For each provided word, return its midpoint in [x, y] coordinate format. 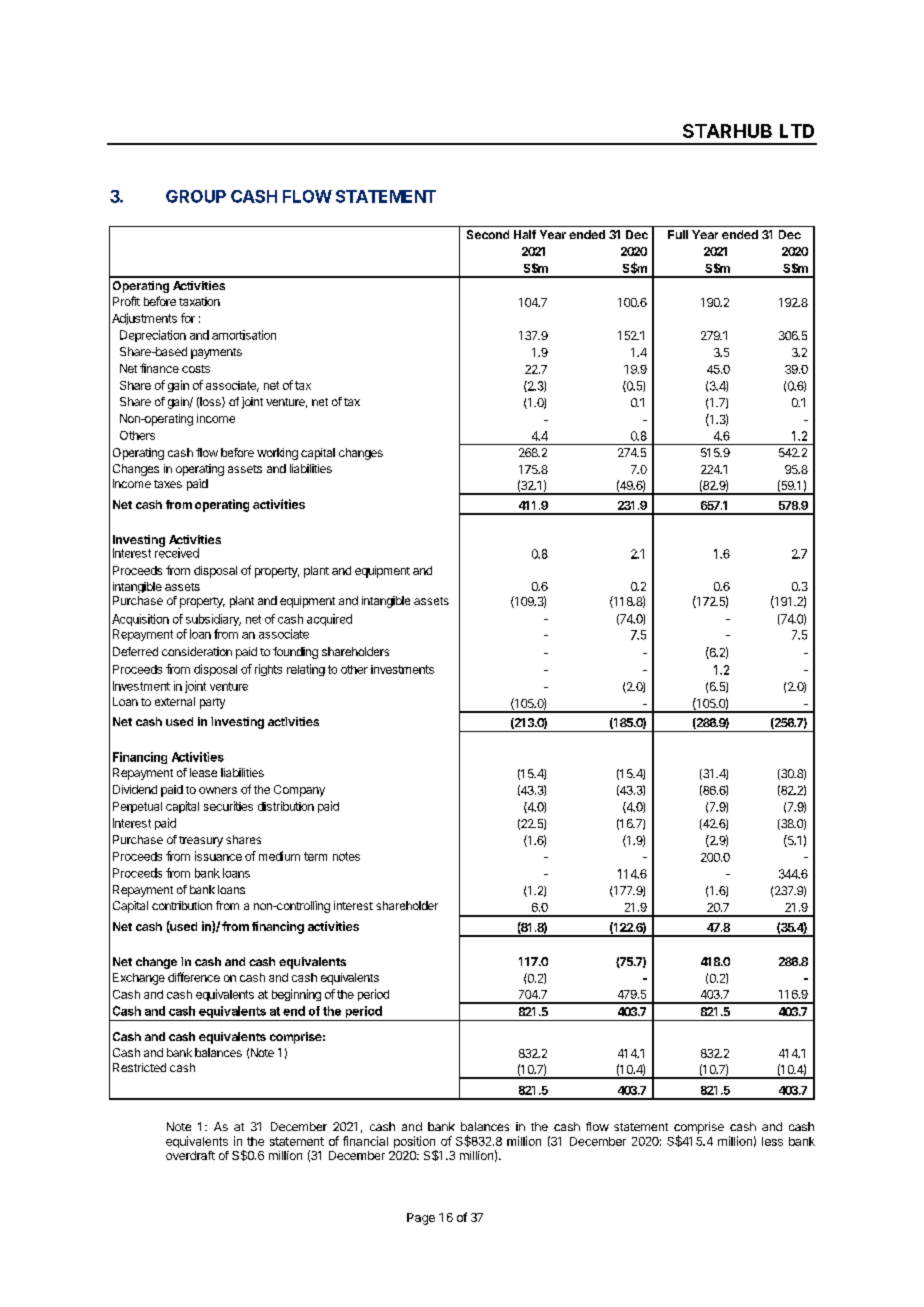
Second [488, 234]
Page [421, 1219]
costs [196, 369]
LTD [797, 131]
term [315, 856]
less [772, 1141]
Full [678, 234]
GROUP [196, 196]
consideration [197, 651]
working [277, 454]
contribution [182, 905]
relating [306, 670]
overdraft [190, 1155]
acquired [329, 620]
